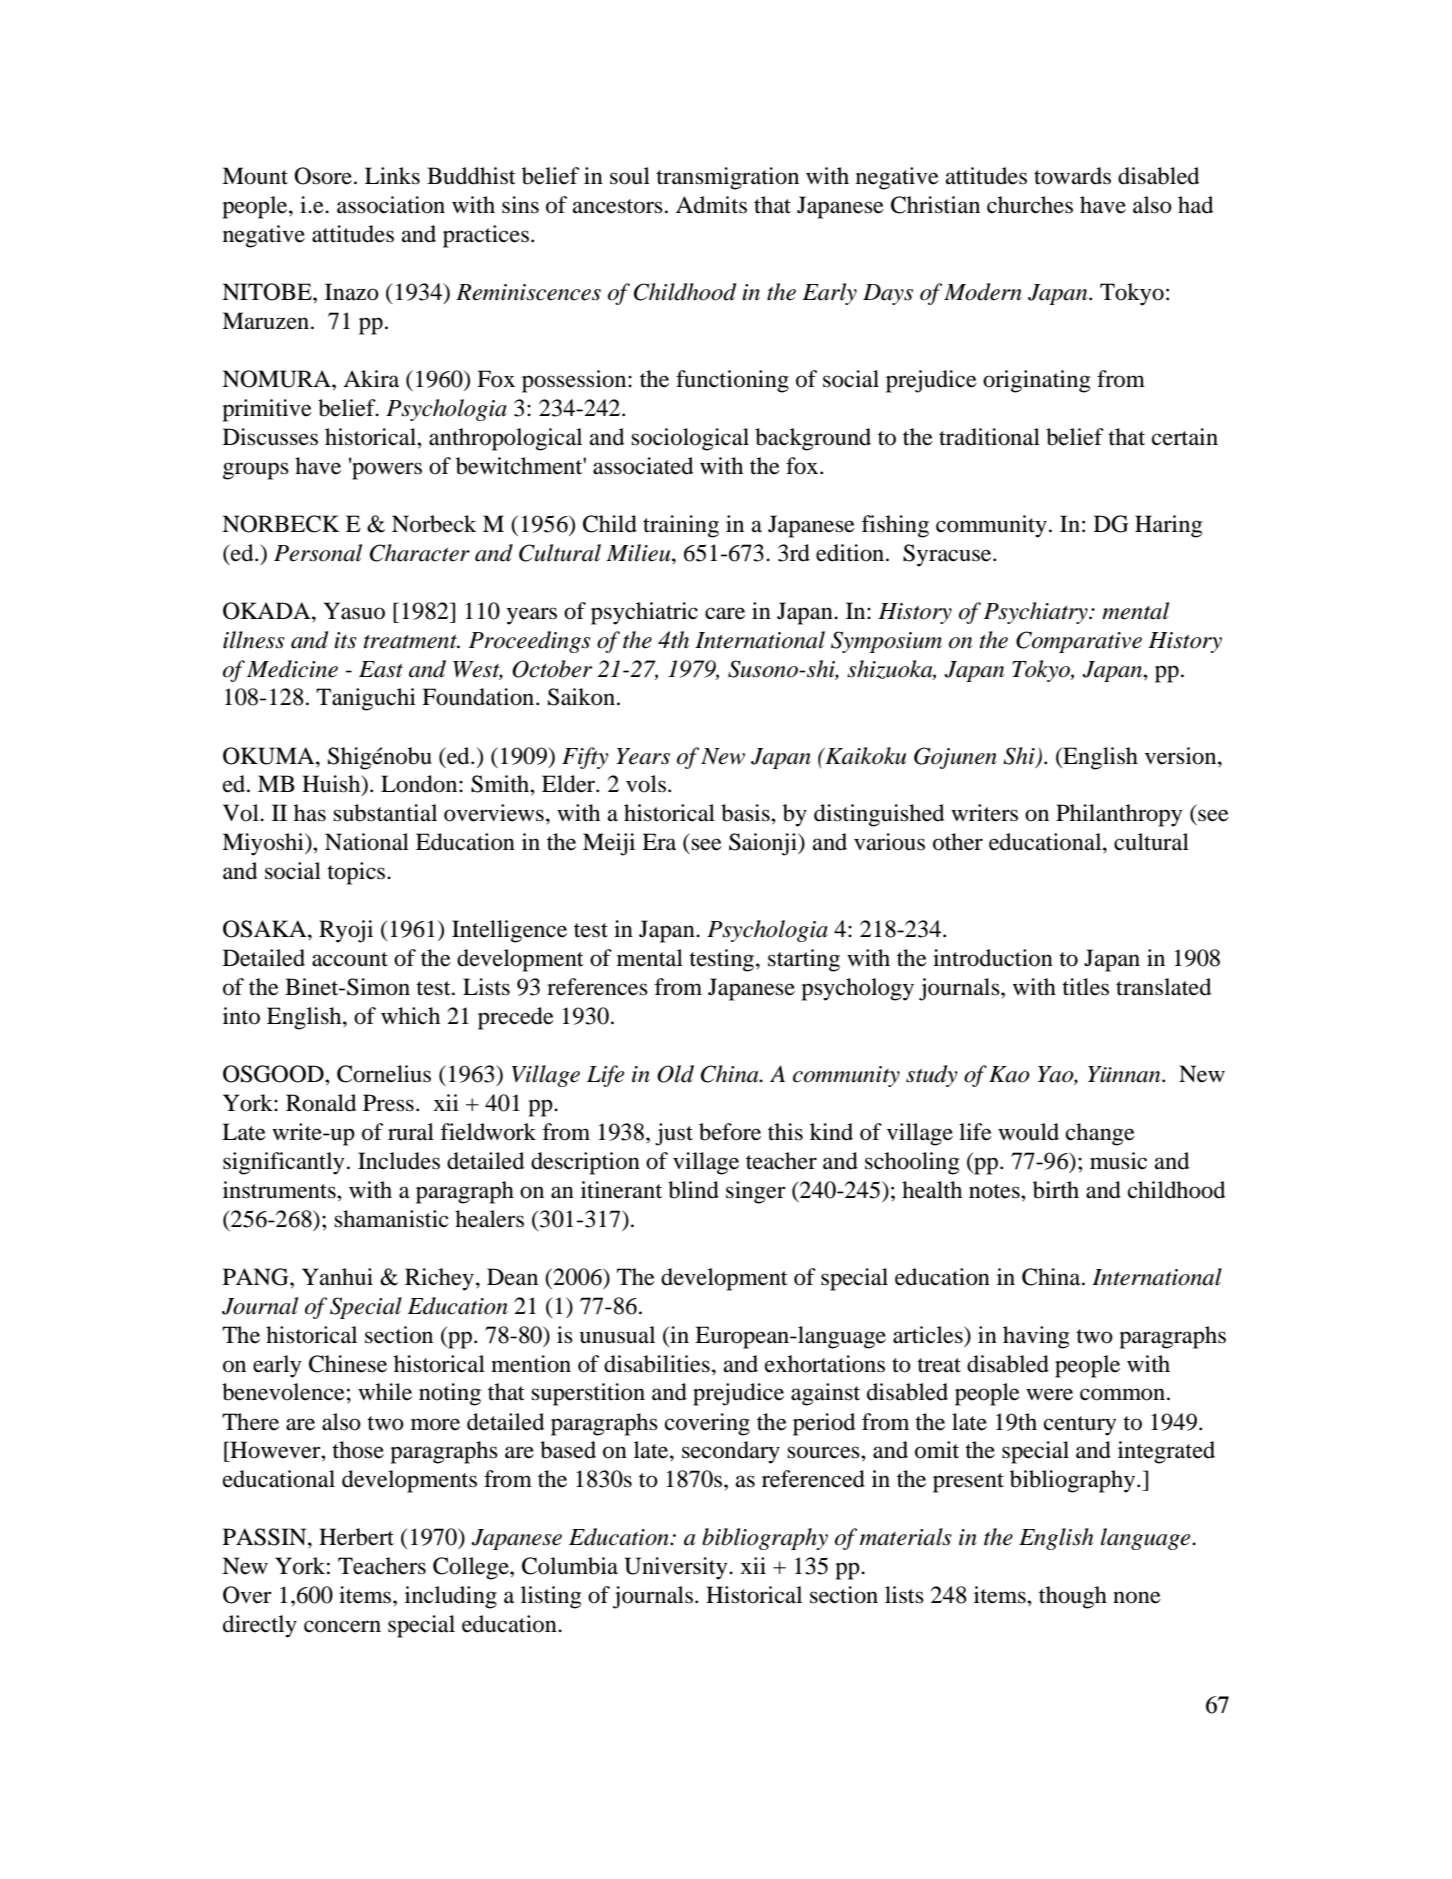 The width and height of the page is (1452, 1879). I want to click on churches, so click(1030, 205).
